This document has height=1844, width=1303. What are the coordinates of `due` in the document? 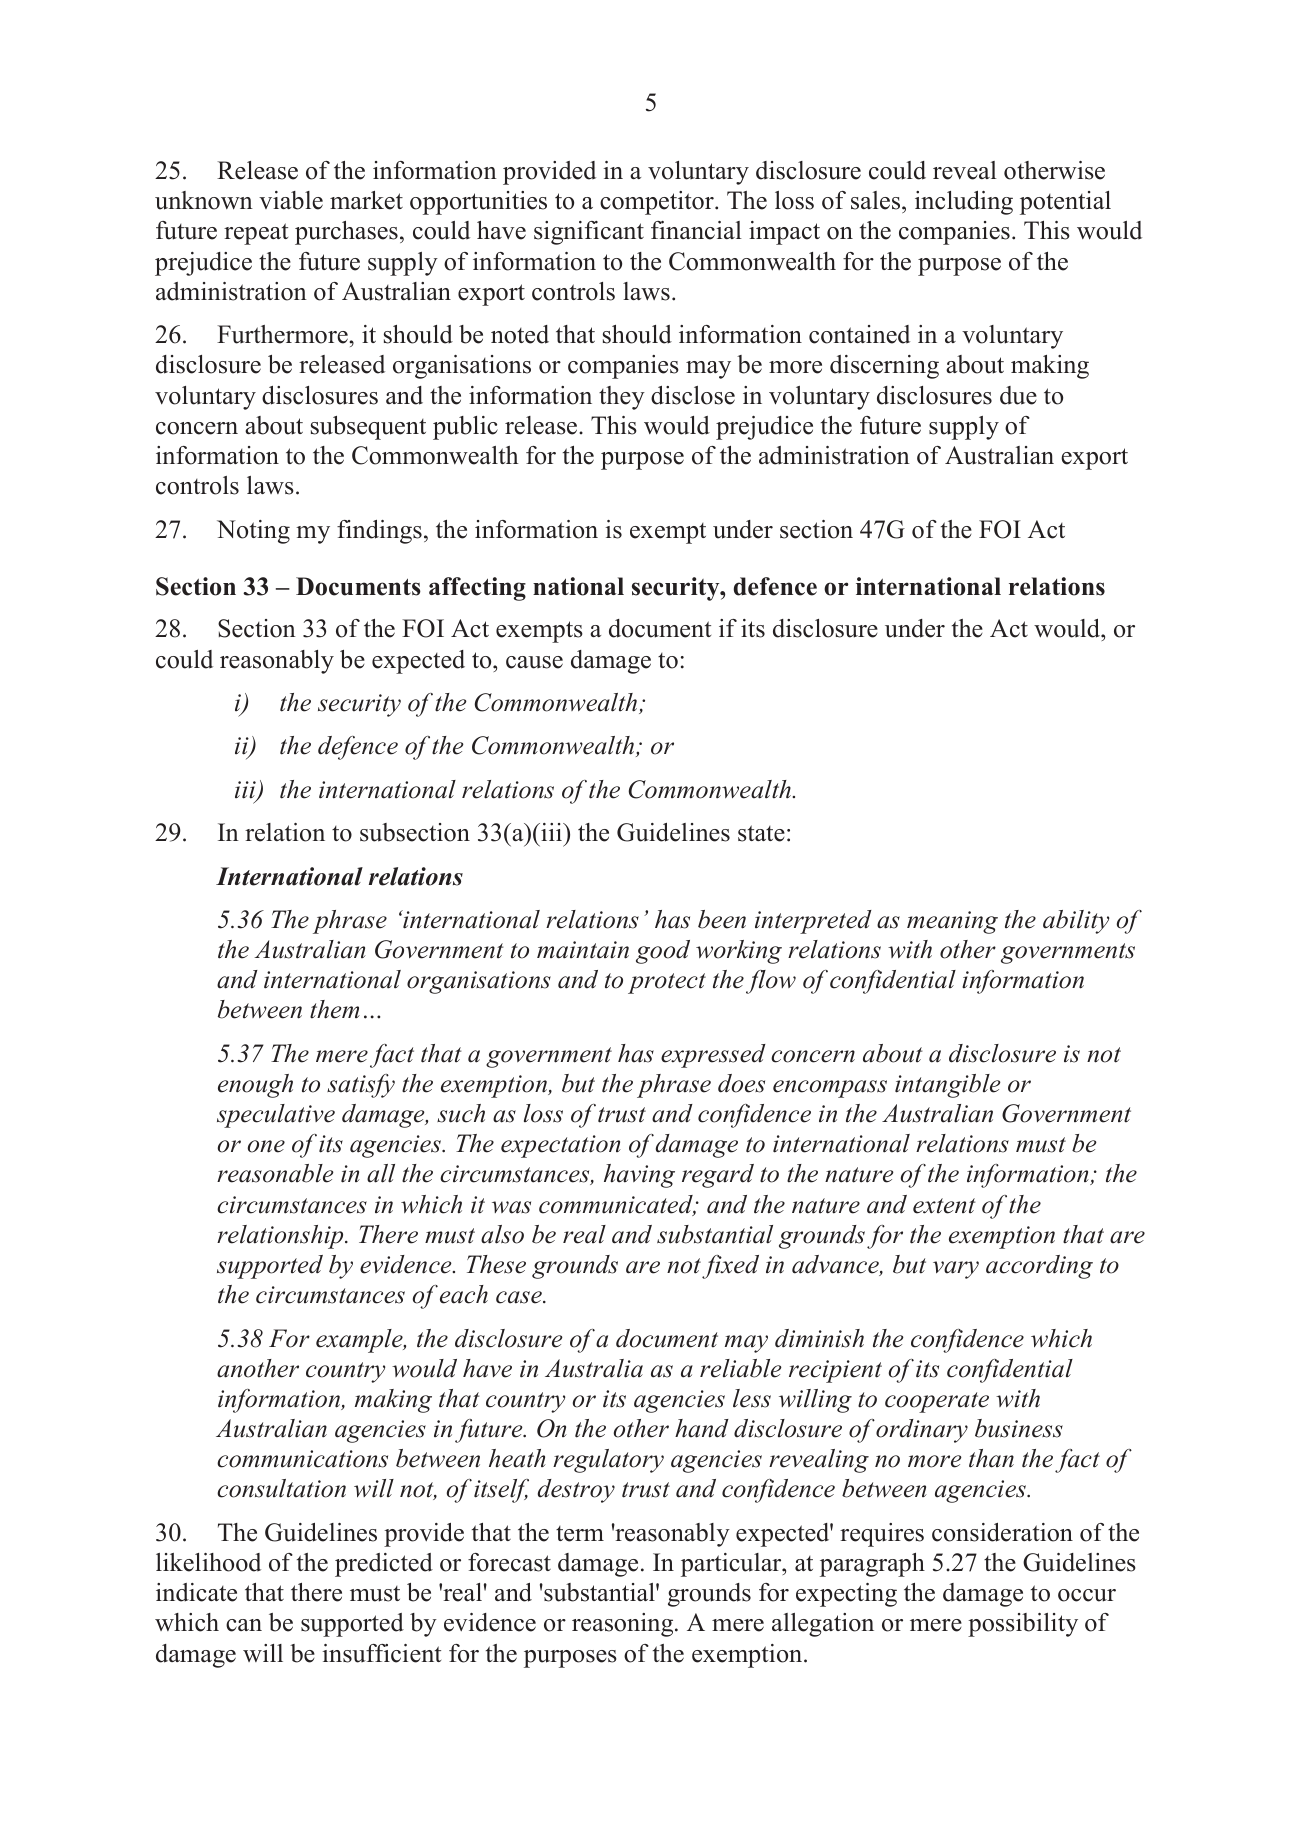 It's located at (1018, 395).
